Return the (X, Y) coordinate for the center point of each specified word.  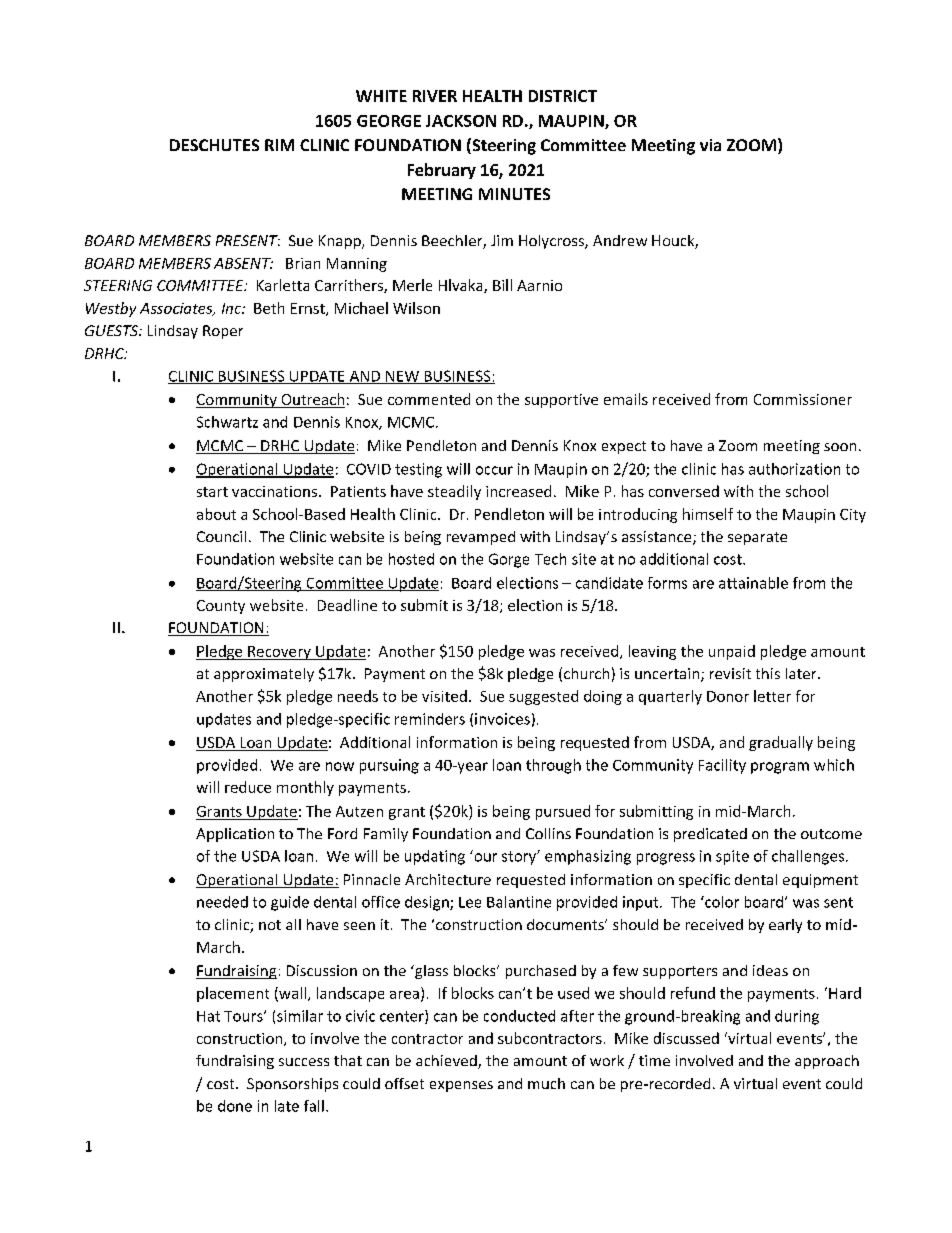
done (235, 1106)
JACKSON (461, 121)
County (221, 607)
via (710, 145)
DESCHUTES (214, 145)
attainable (753, 583)
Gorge (509, 560)
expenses (461, 1086)
